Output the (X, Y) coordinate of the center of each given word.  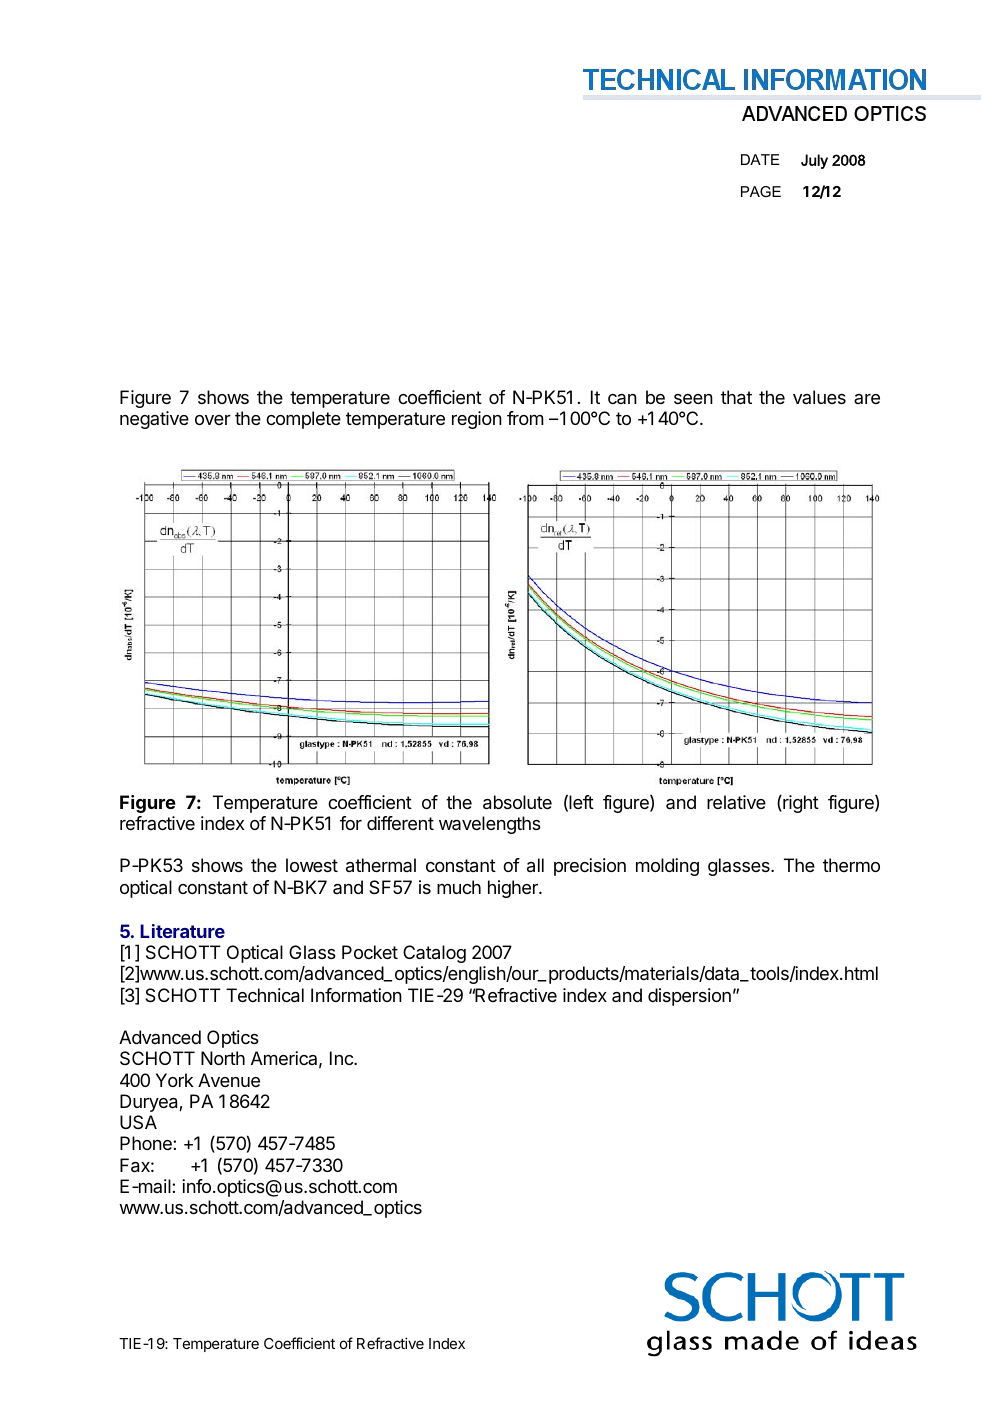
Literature (182, 931)
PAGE (761, 191)
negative (154, 420)
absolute (517, 802)
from (525, 418)
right (800, 804)
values (819, 397)
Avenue (229, 1080)
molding (667, 867)
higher (514, 889)
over (213, 420)
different (400, 823)
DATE (760, 159)
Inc (342, 1058)
